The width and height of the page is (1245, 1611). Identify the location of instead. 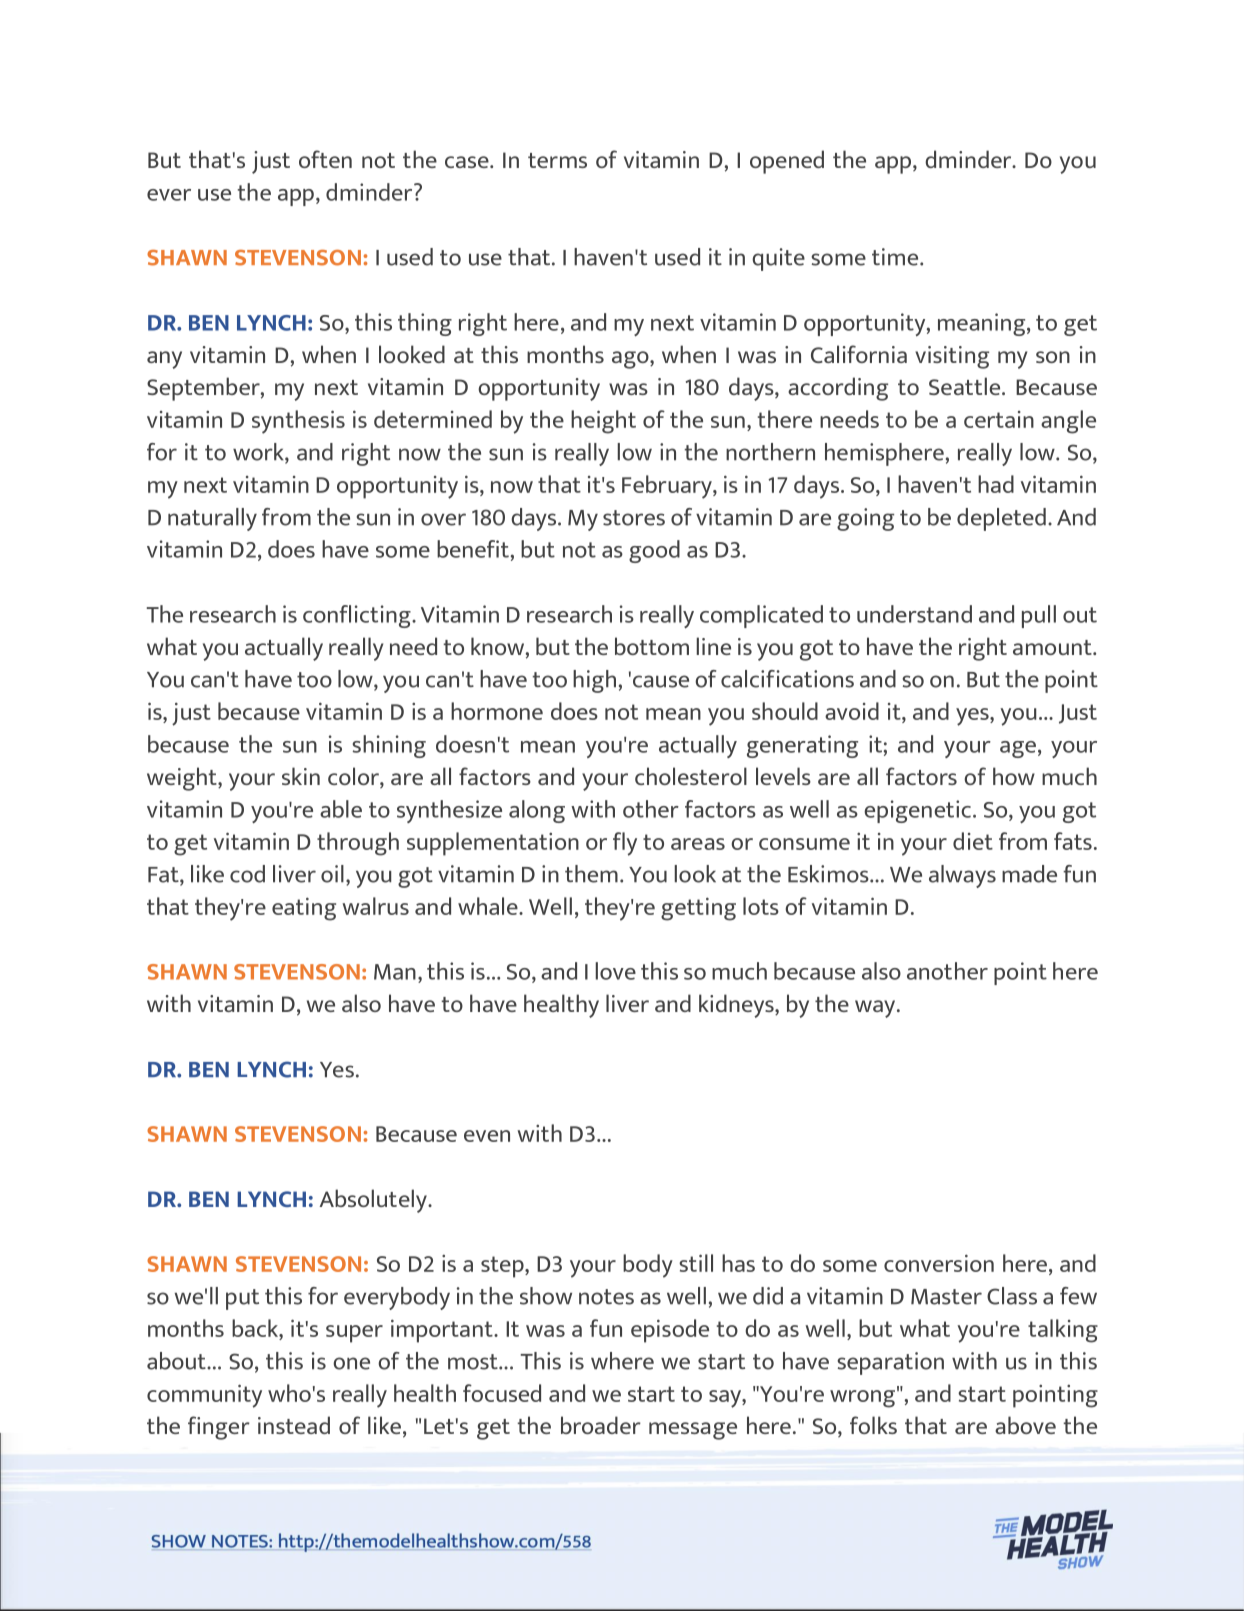
(294, 1425).
